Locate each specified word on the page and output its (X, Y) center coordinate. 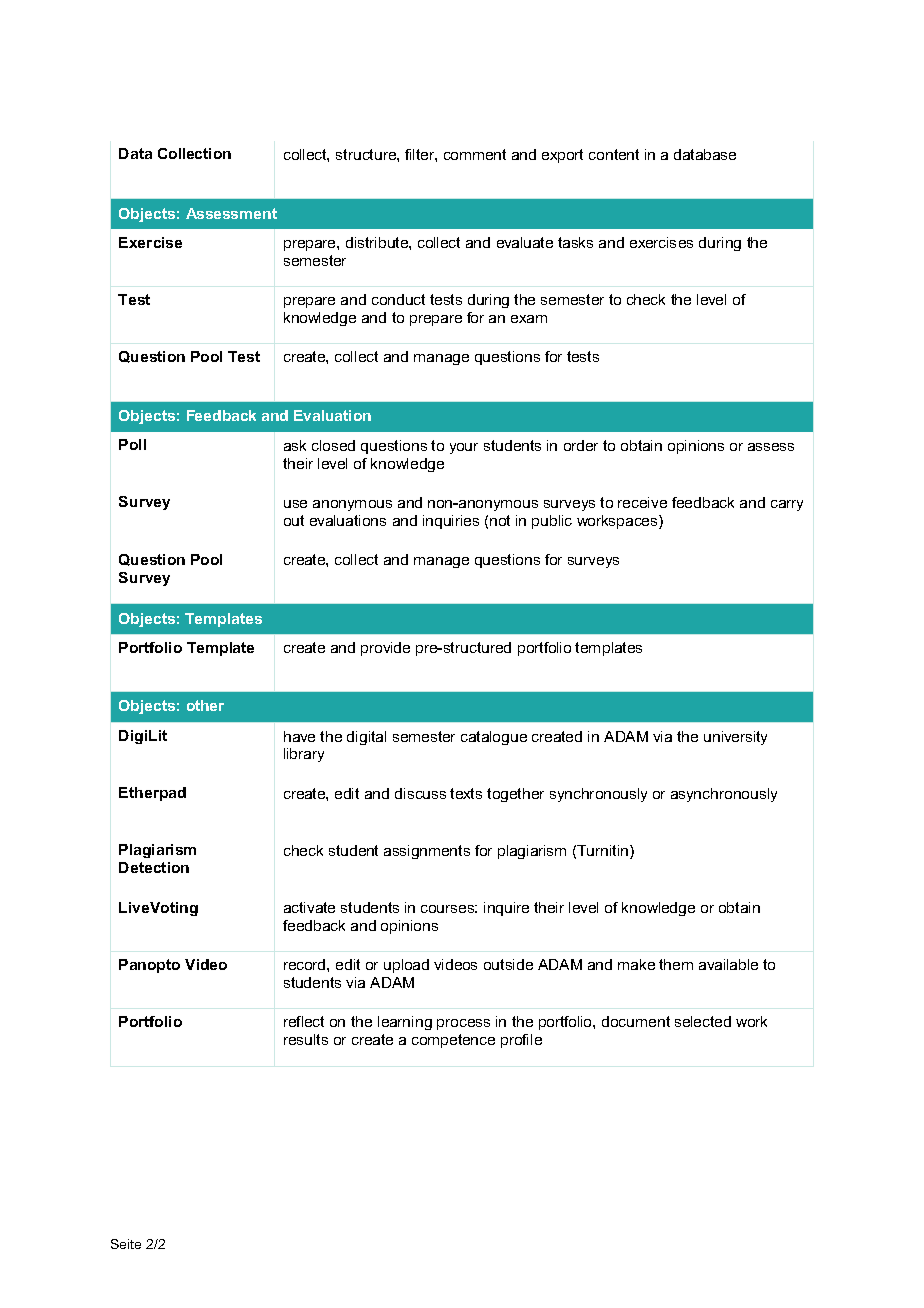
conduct (398, 299)
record (306, 964)
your (464, 448)
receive (642, 502)
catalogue (494, 738)
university (735, 738)
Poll (132, 444)
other (205, 705)
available (728, 964)
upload (406, 966)
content (614, 154)
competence (453, 1041)
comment (475, 154)
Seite (126, 1244)
